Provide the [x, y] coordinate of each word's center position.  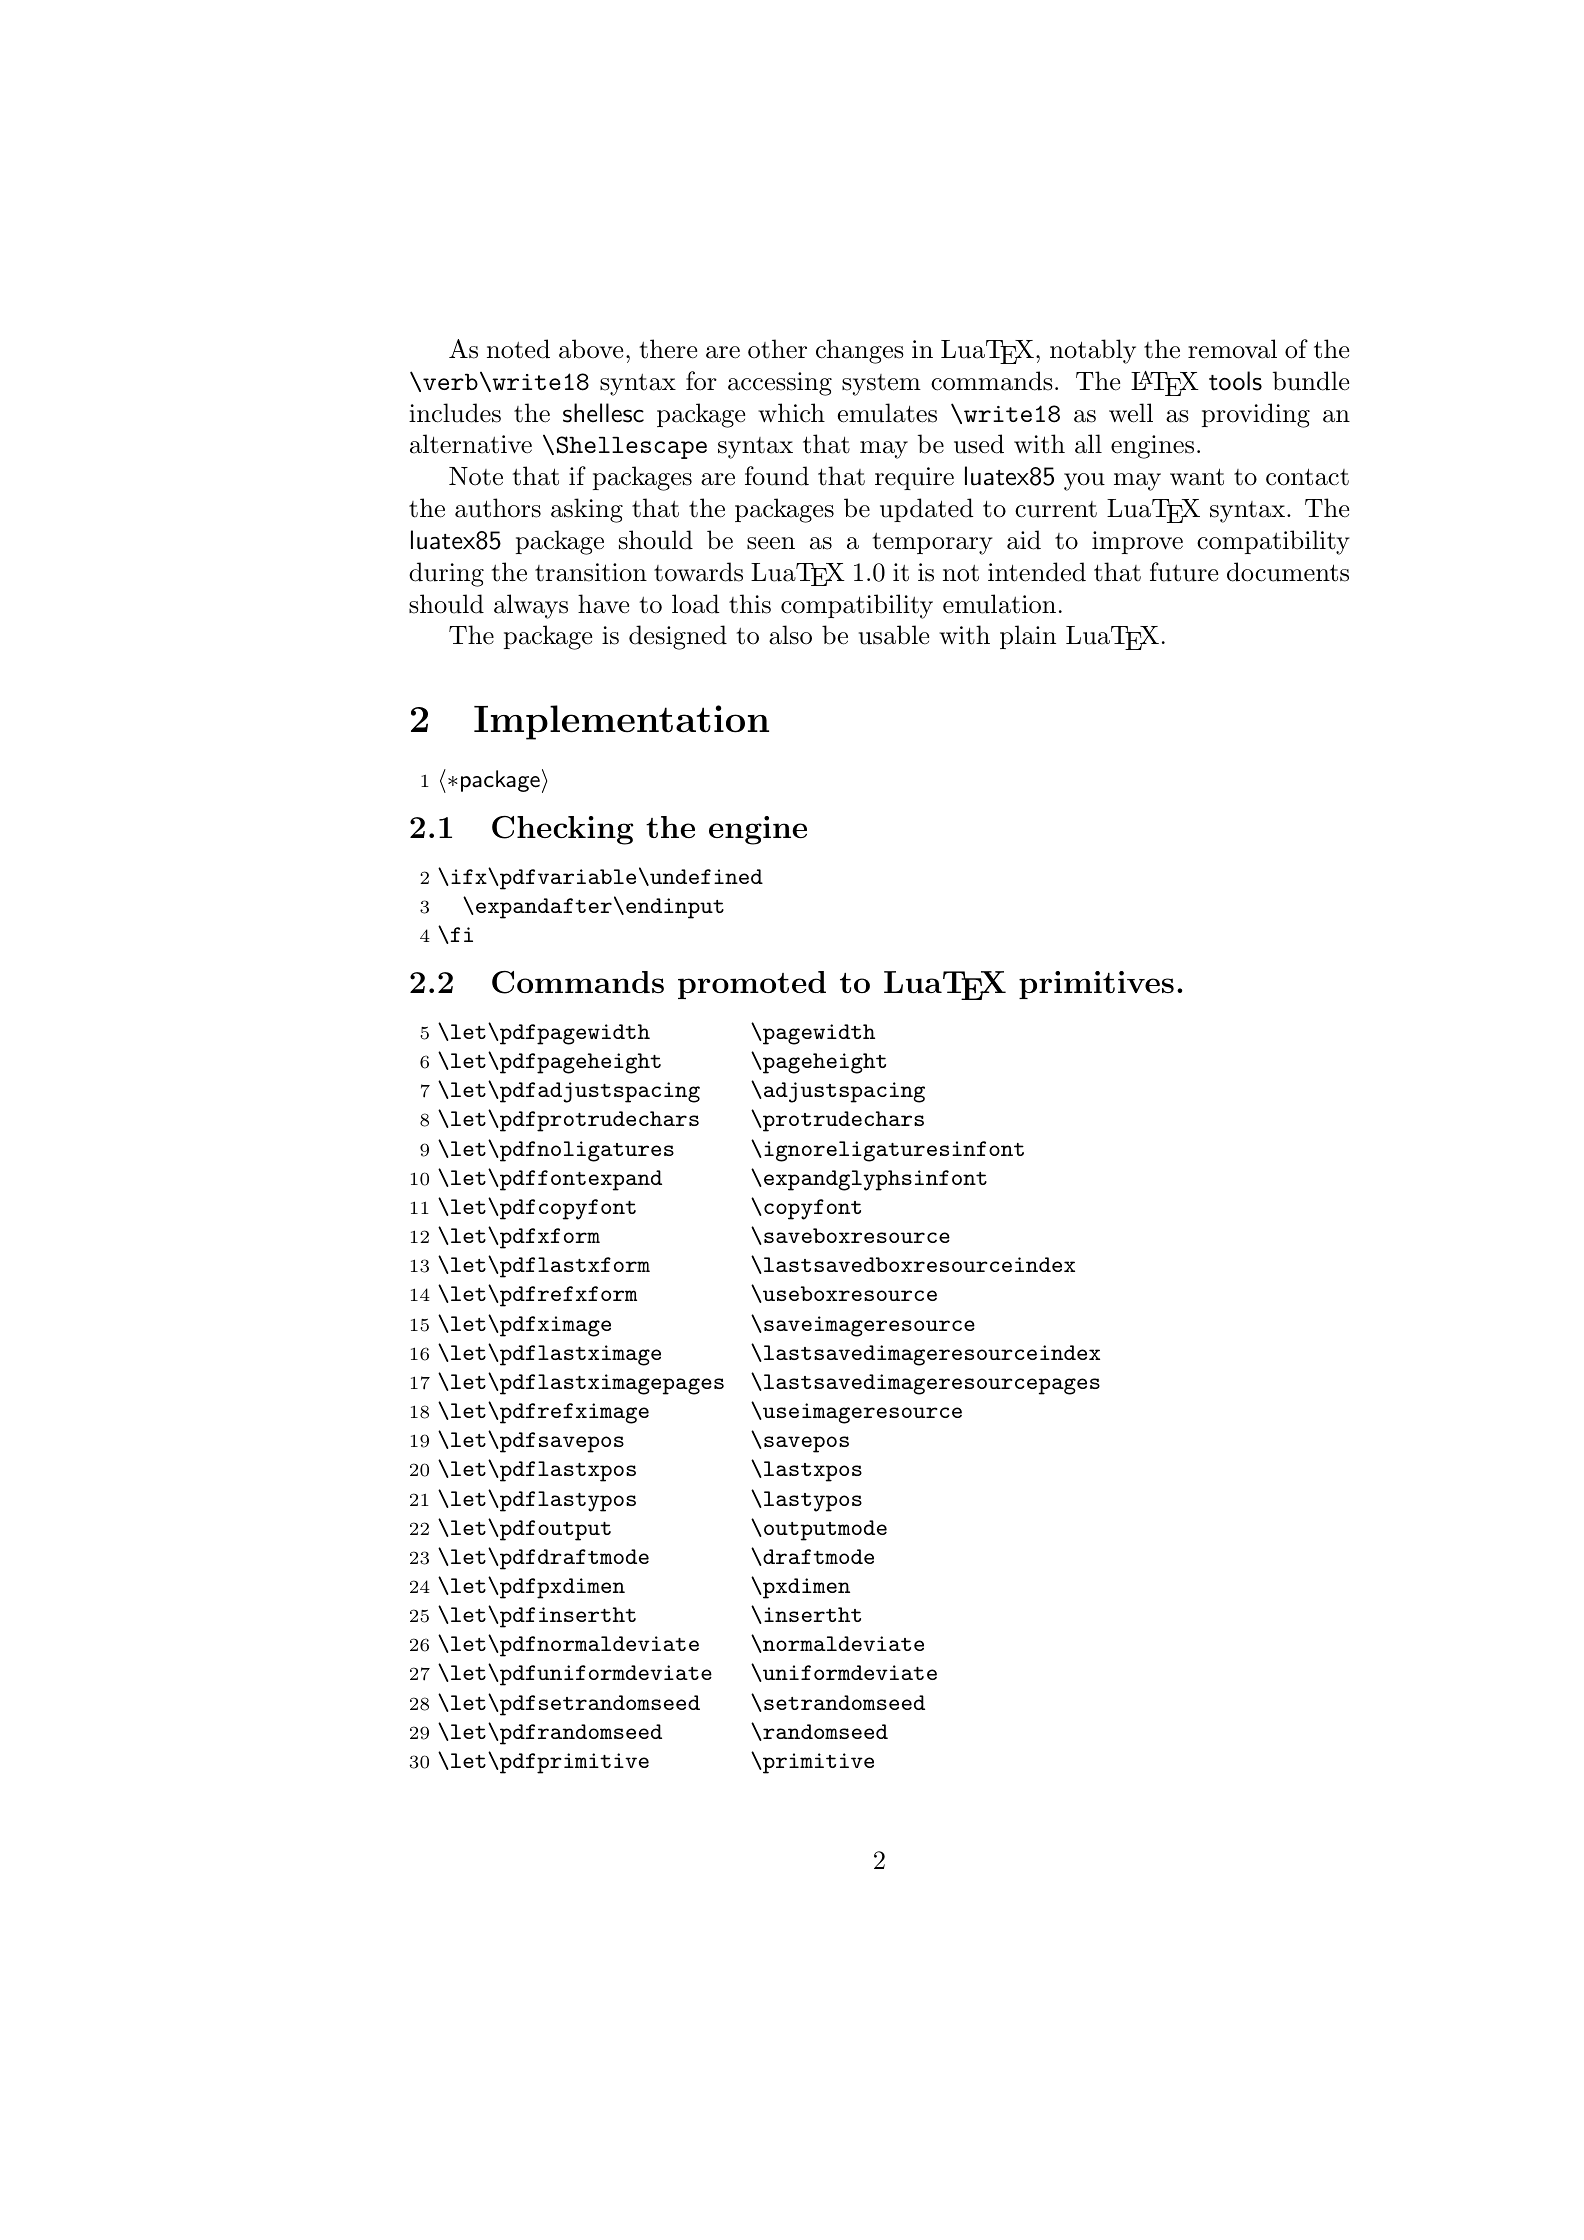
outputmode [825, 1530]
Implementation [621, 722]
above [591, 349]
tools [1235, 381]
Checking [563, 830]
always [531, 606]
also [790, 635]
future [1184, 572]
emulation [999, 604]
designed [678, 637]
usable [894, 635]
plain [1028, 637]
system [881, 385]
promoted [752, 985]
